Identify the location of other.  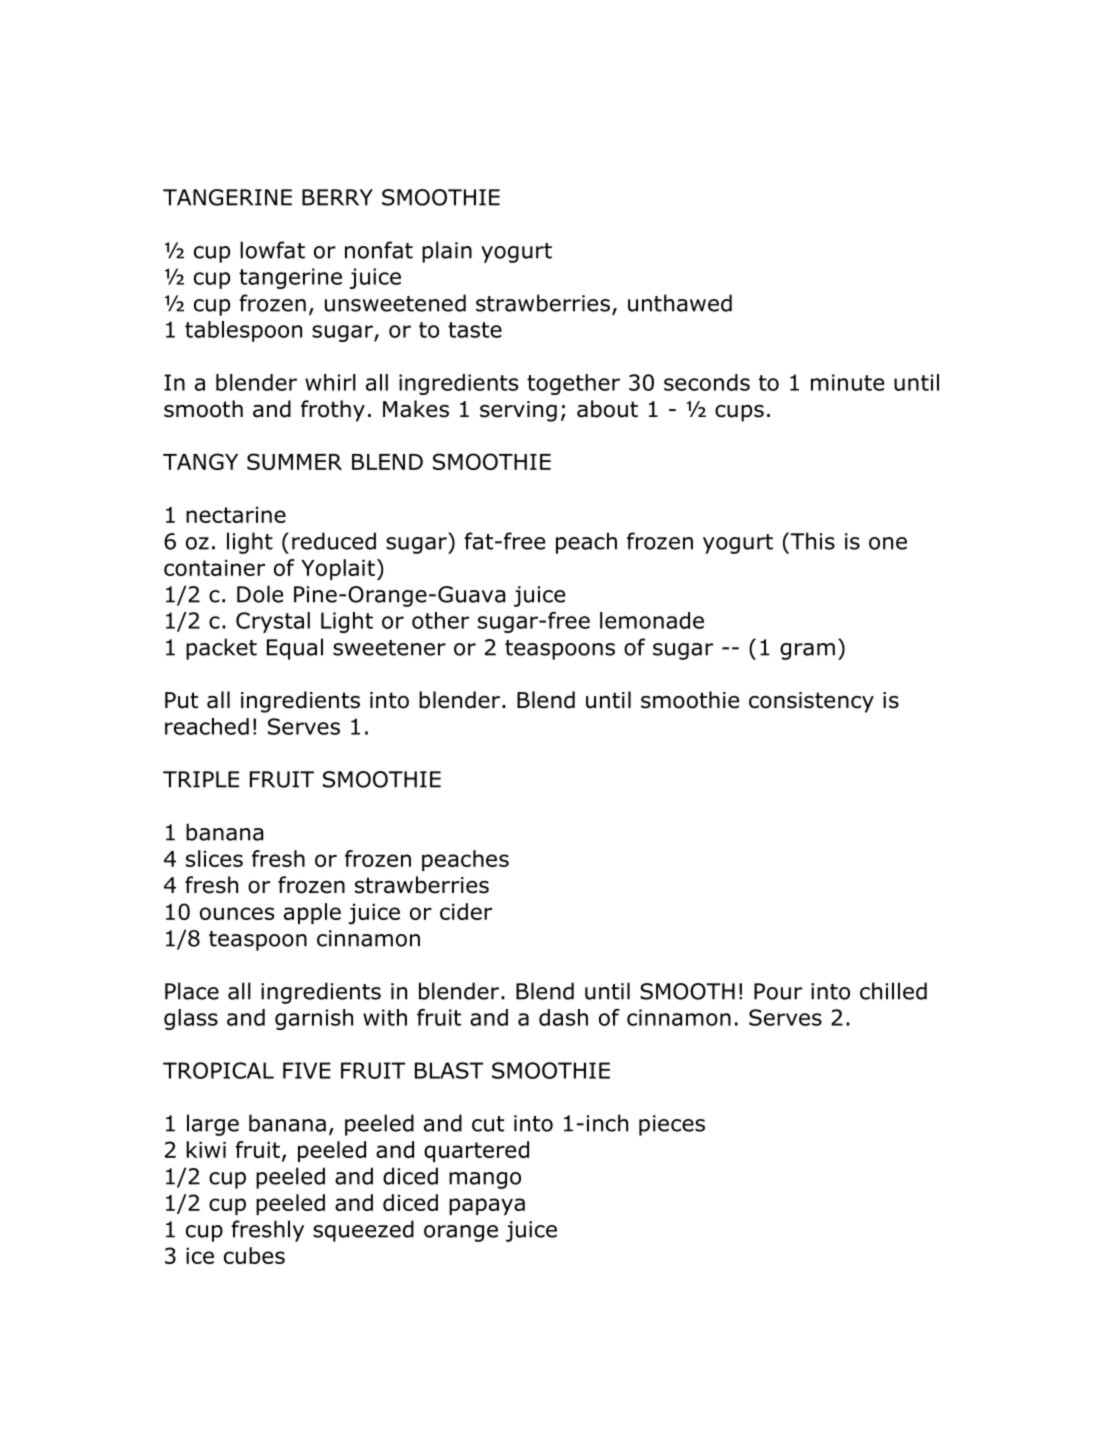
(440, 620).
